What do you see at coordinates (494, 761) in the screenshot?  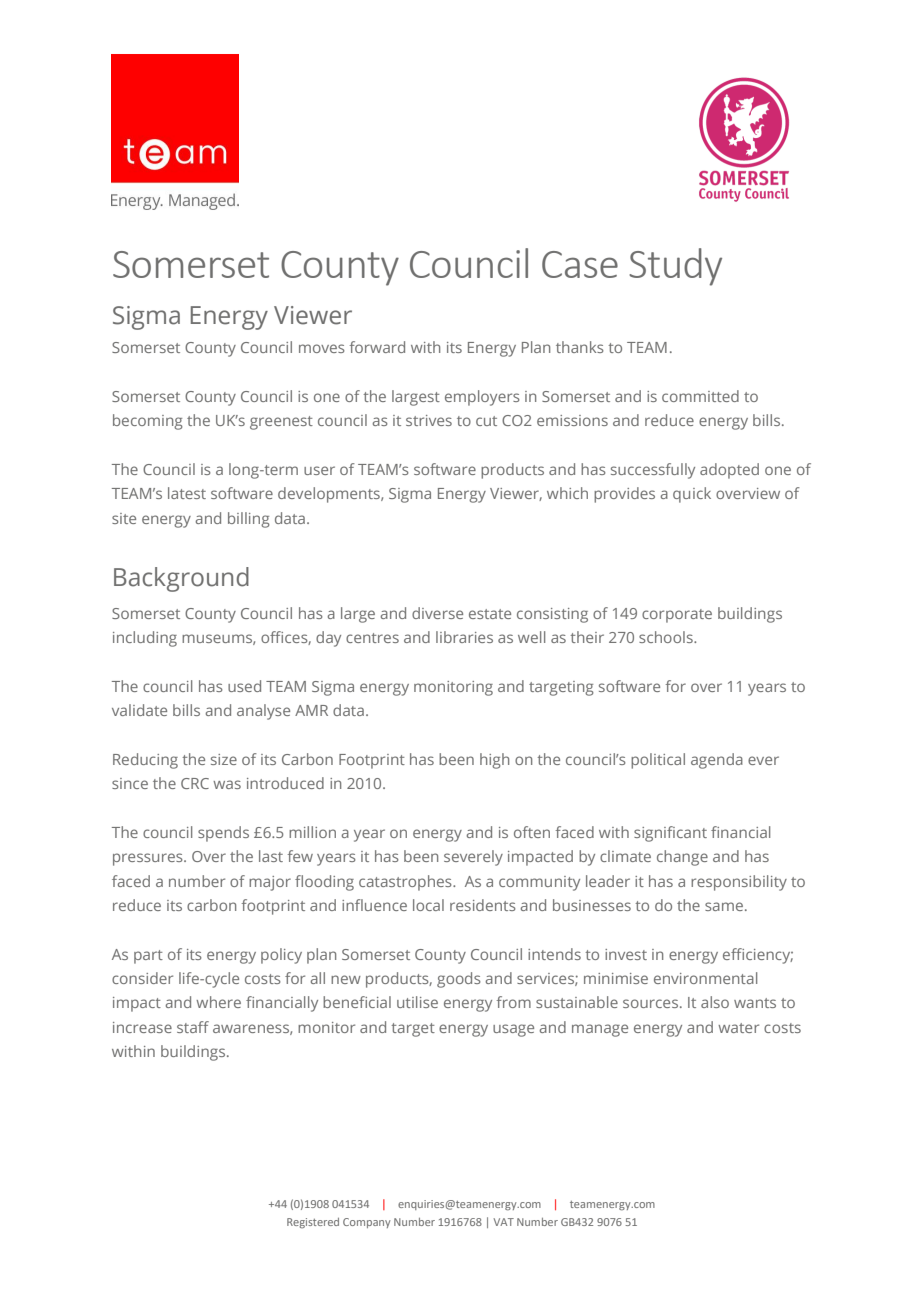 I see `high` at bounding box center [494, 761].
